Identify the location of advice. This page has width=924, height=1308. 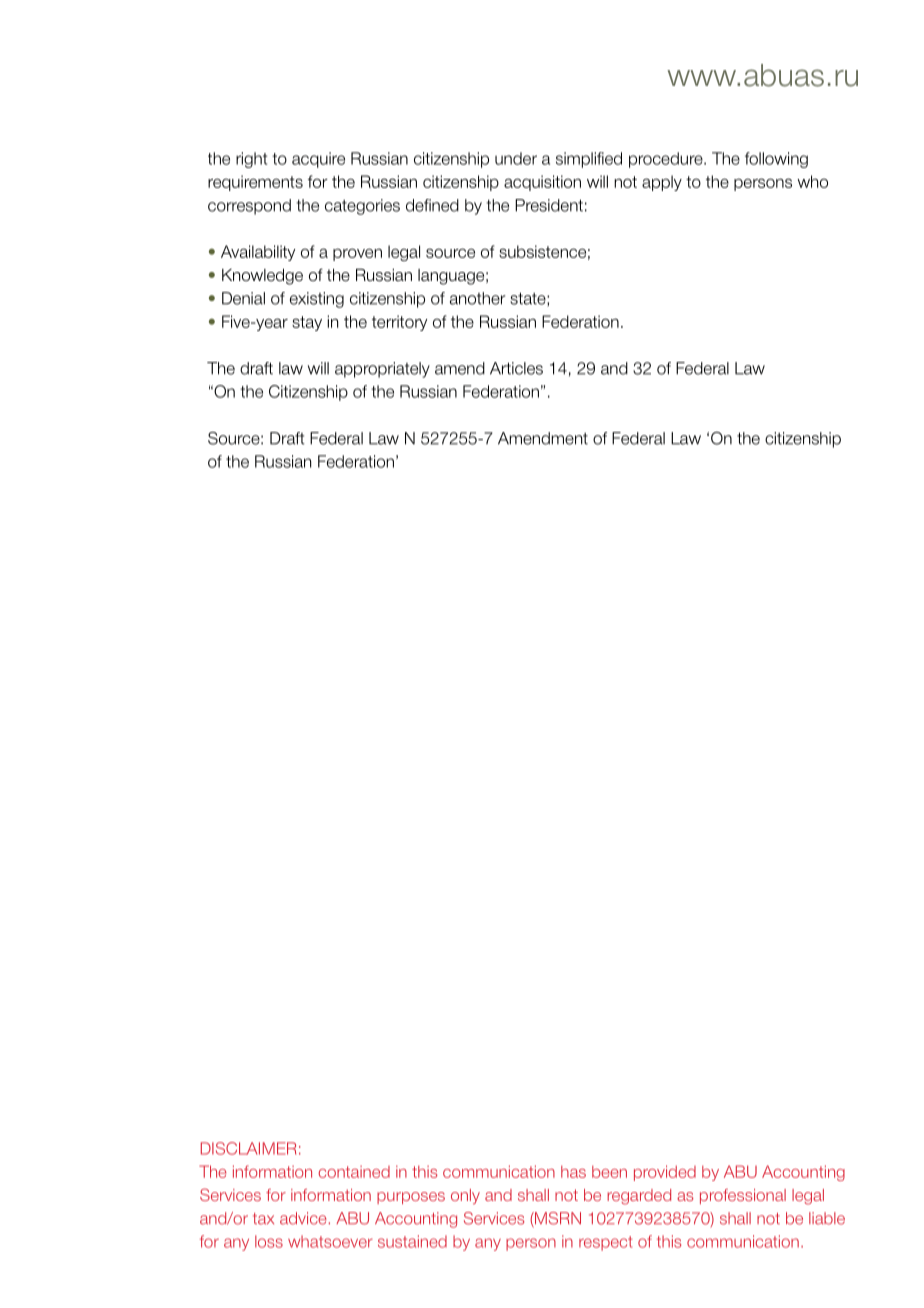
(303, 1218).
